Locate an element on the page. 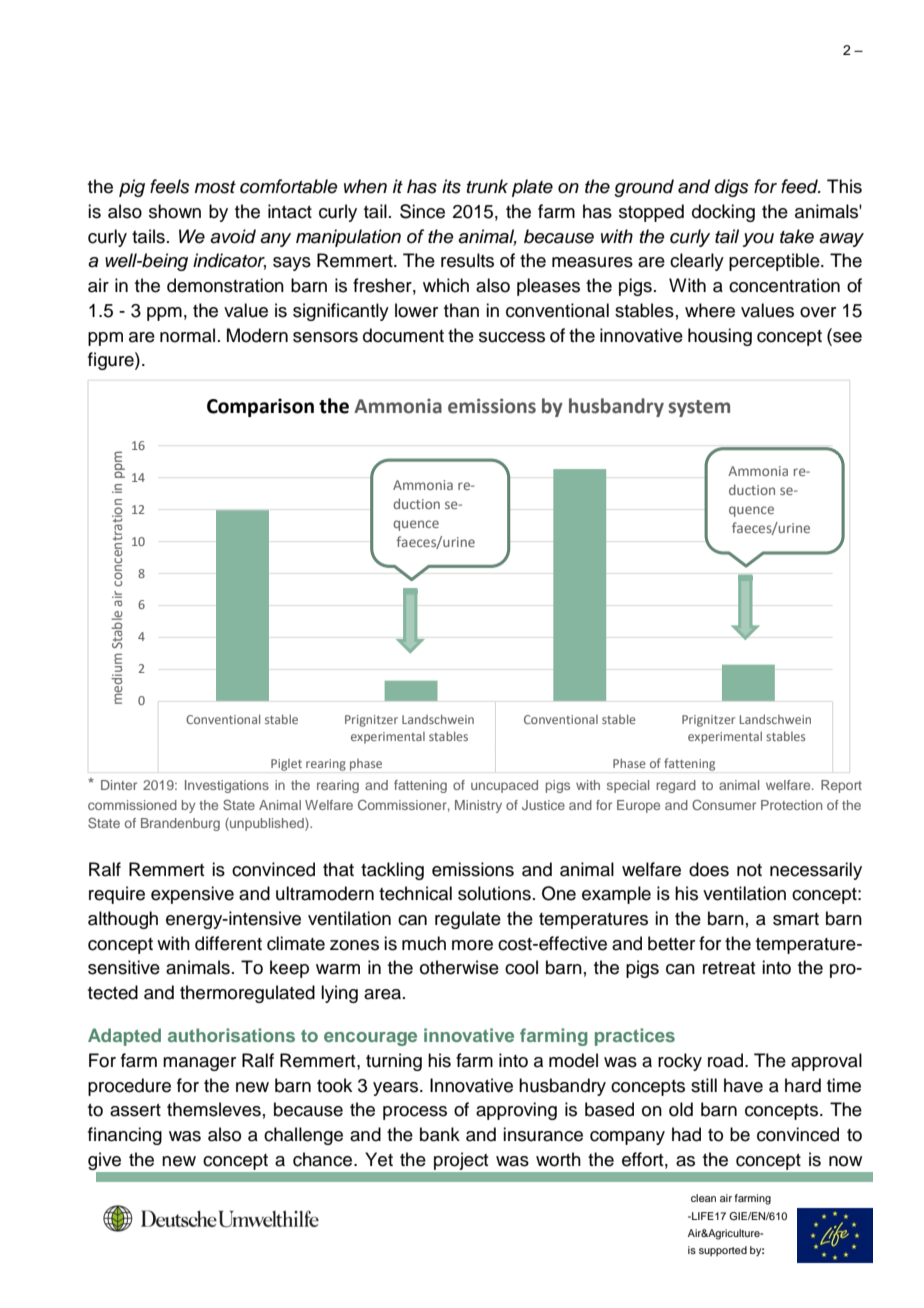 Image resolution: width=924 pixels, height=1308 pixels. Brandenburg is located at coordinates (180, 824).
